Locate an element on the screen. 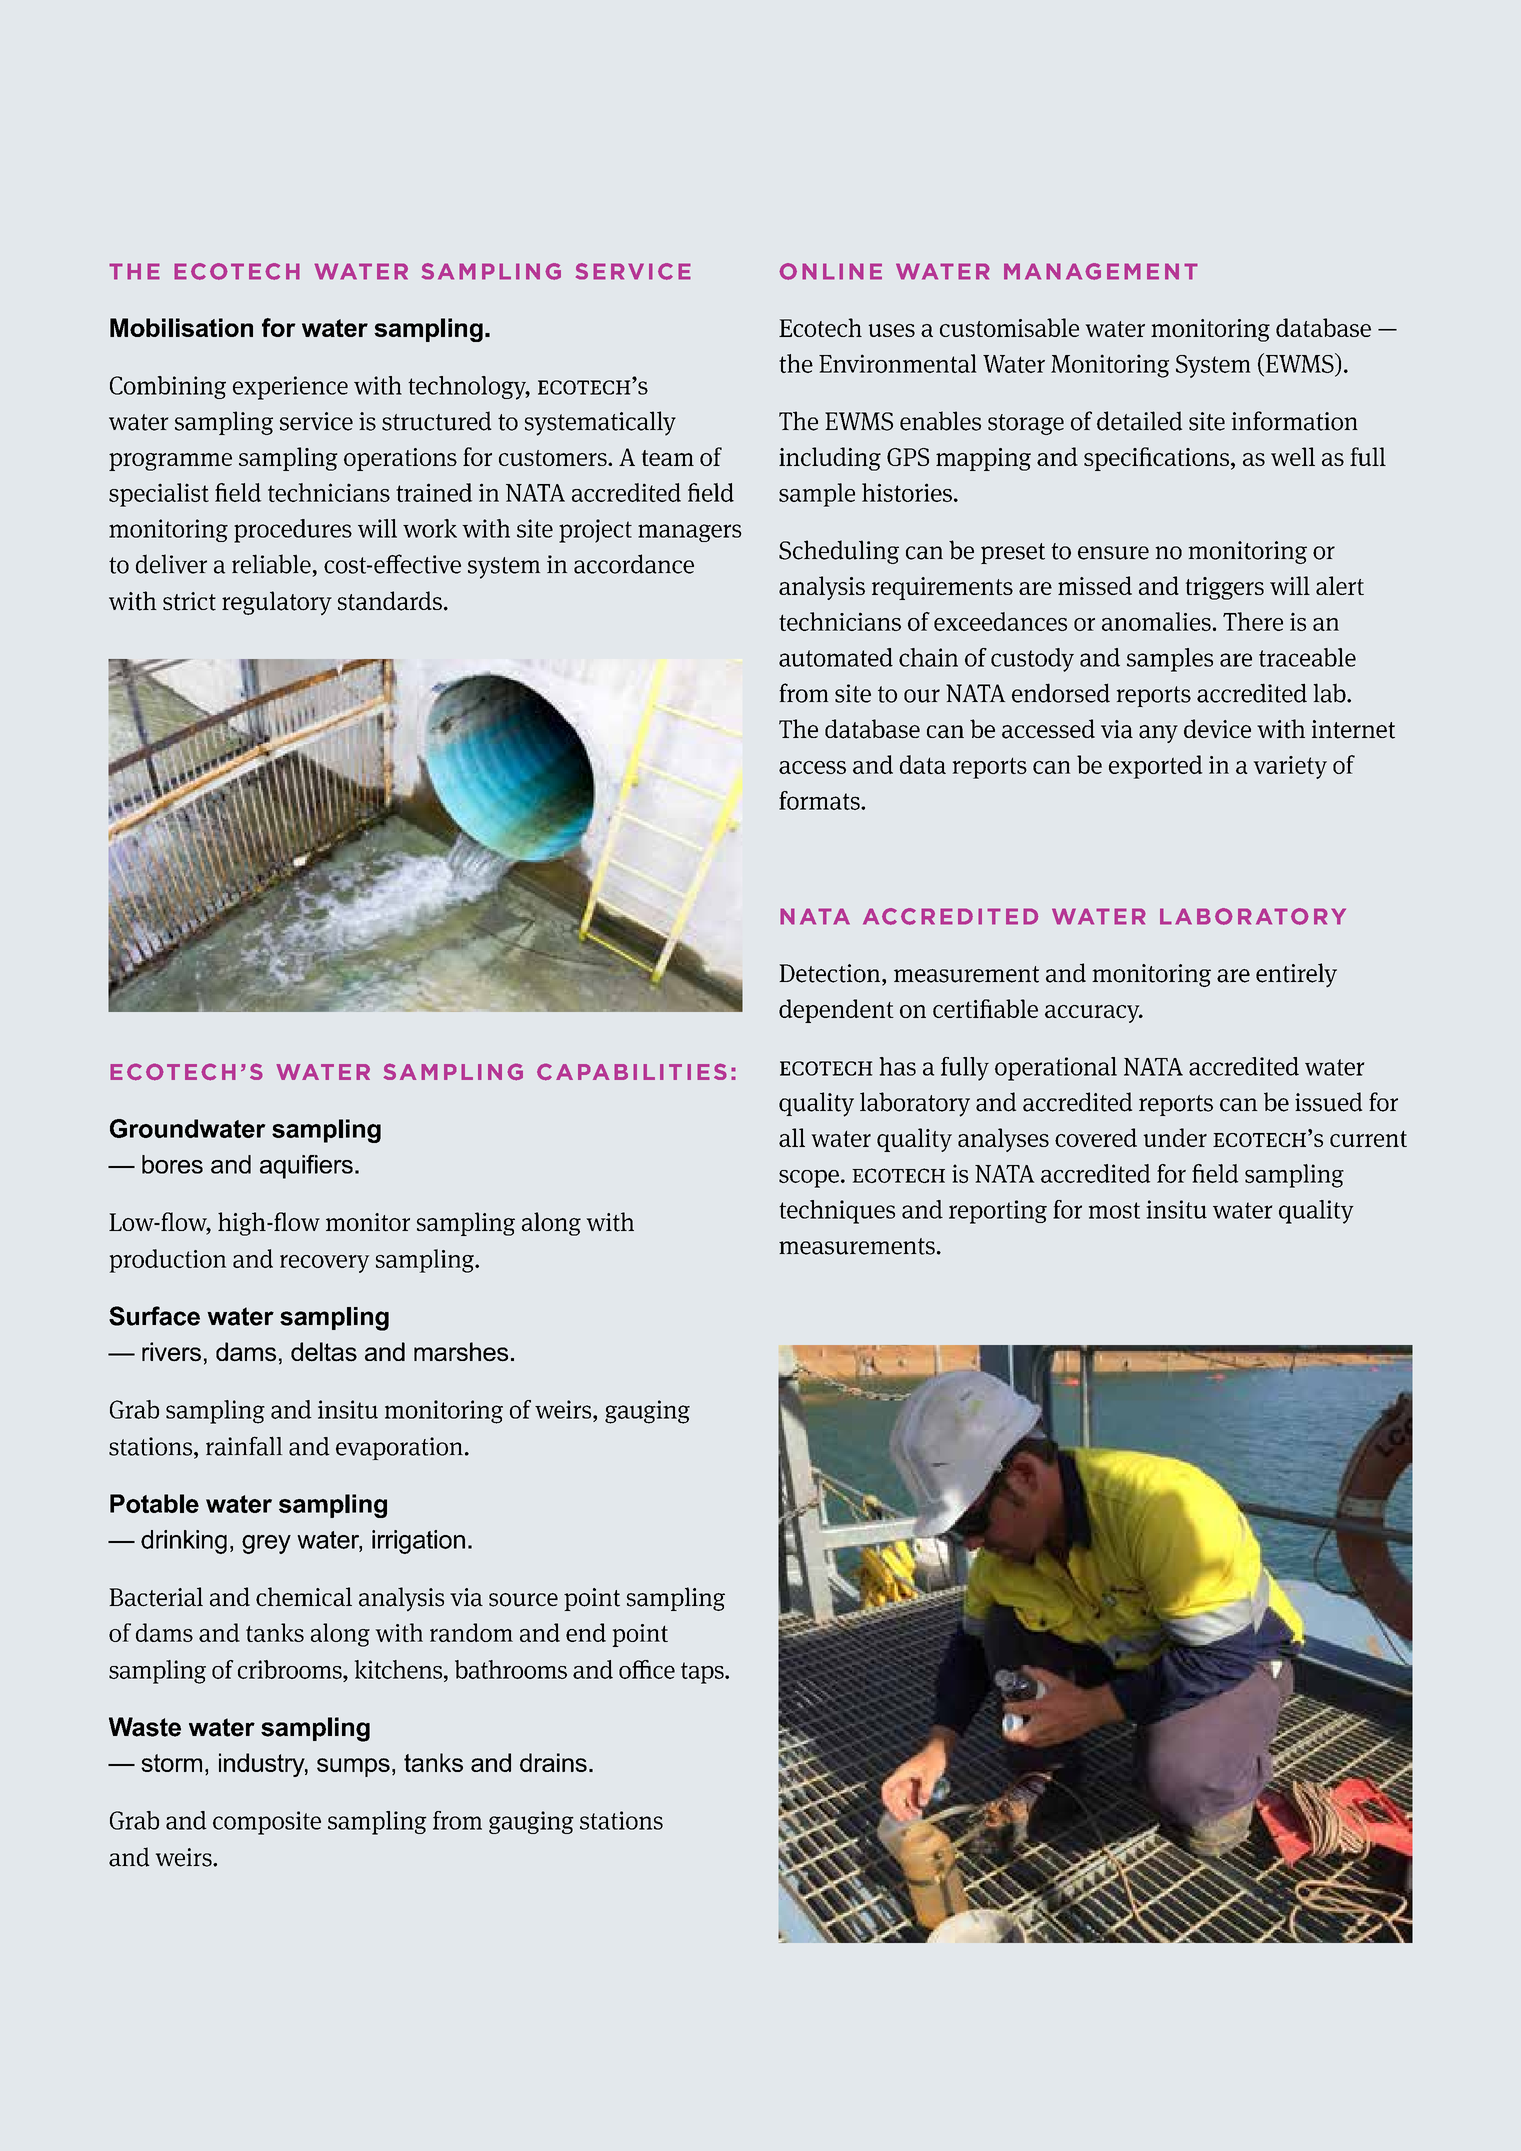 This screenshot has width=1521, height=2151. sumps is located at coordinates (353, 1767).
